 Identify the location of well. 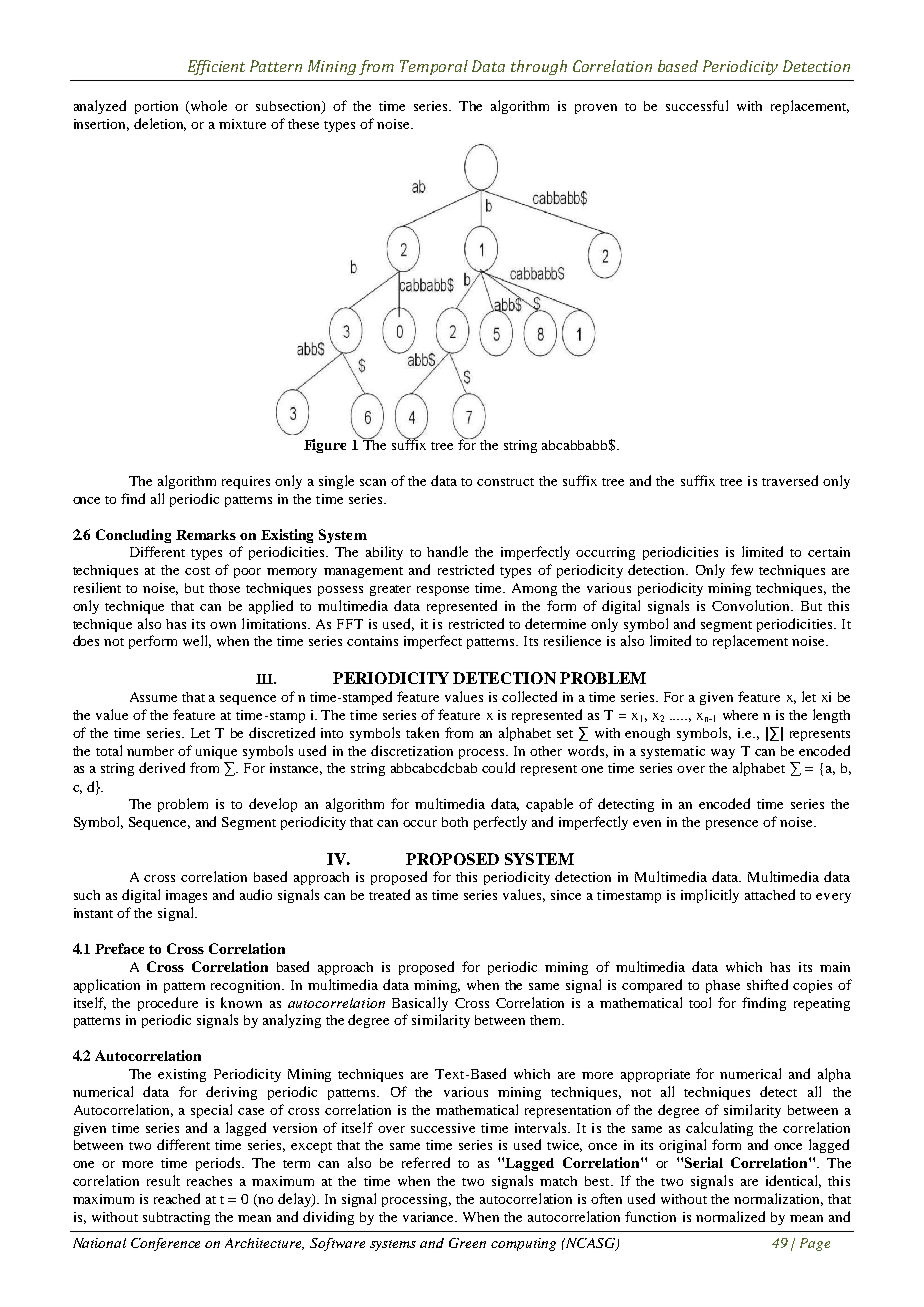
(197, 641).
